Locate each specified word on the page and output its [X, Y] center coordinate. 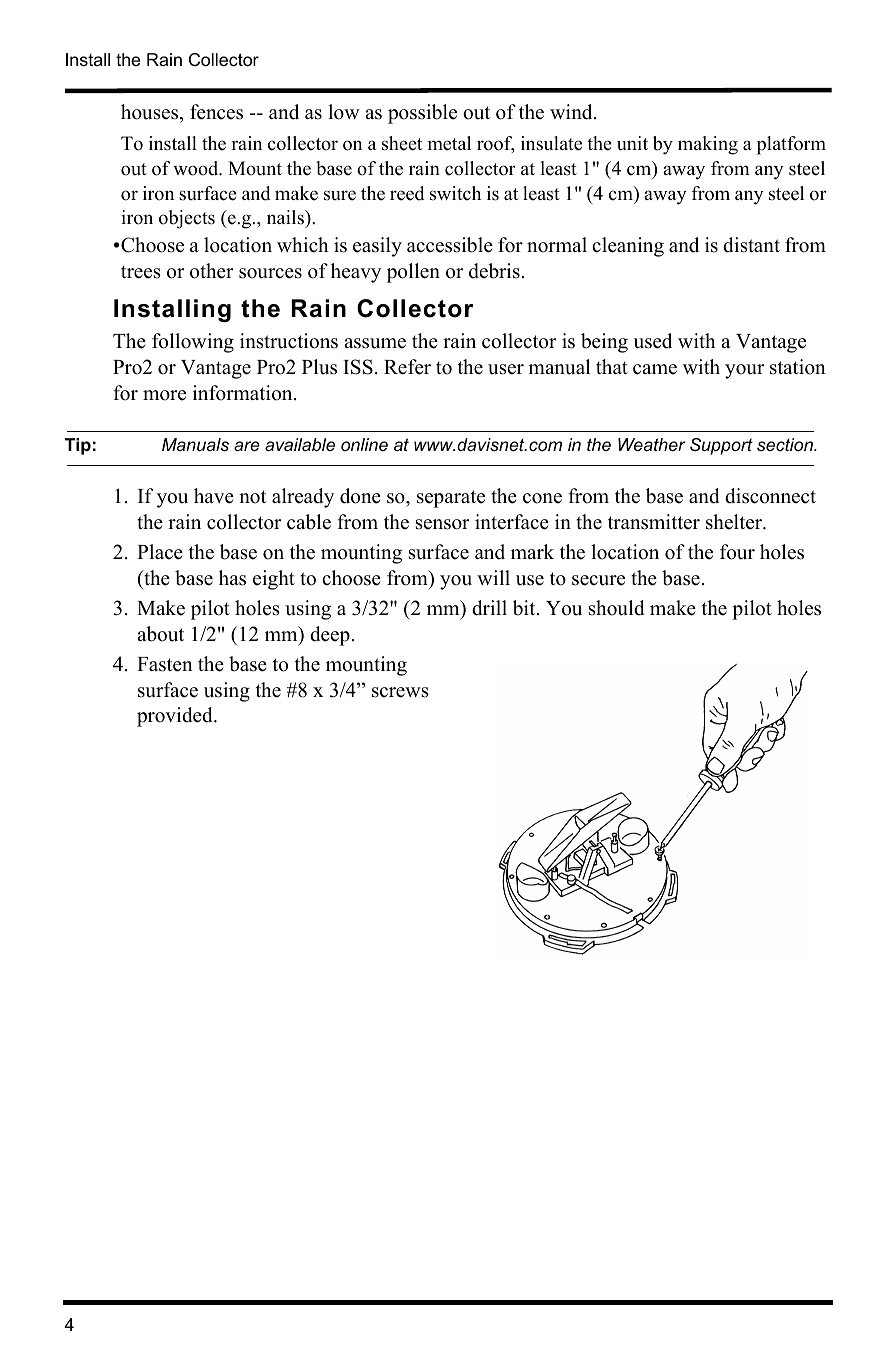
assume [375, 343]
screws [400, 692]
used [652, 341]
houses [151, 113]
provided [176, 717]
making [708, 145]
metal [449, 143]
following [193, 343]
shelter [735, 522]
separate [451, 499]
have [214, 496]
